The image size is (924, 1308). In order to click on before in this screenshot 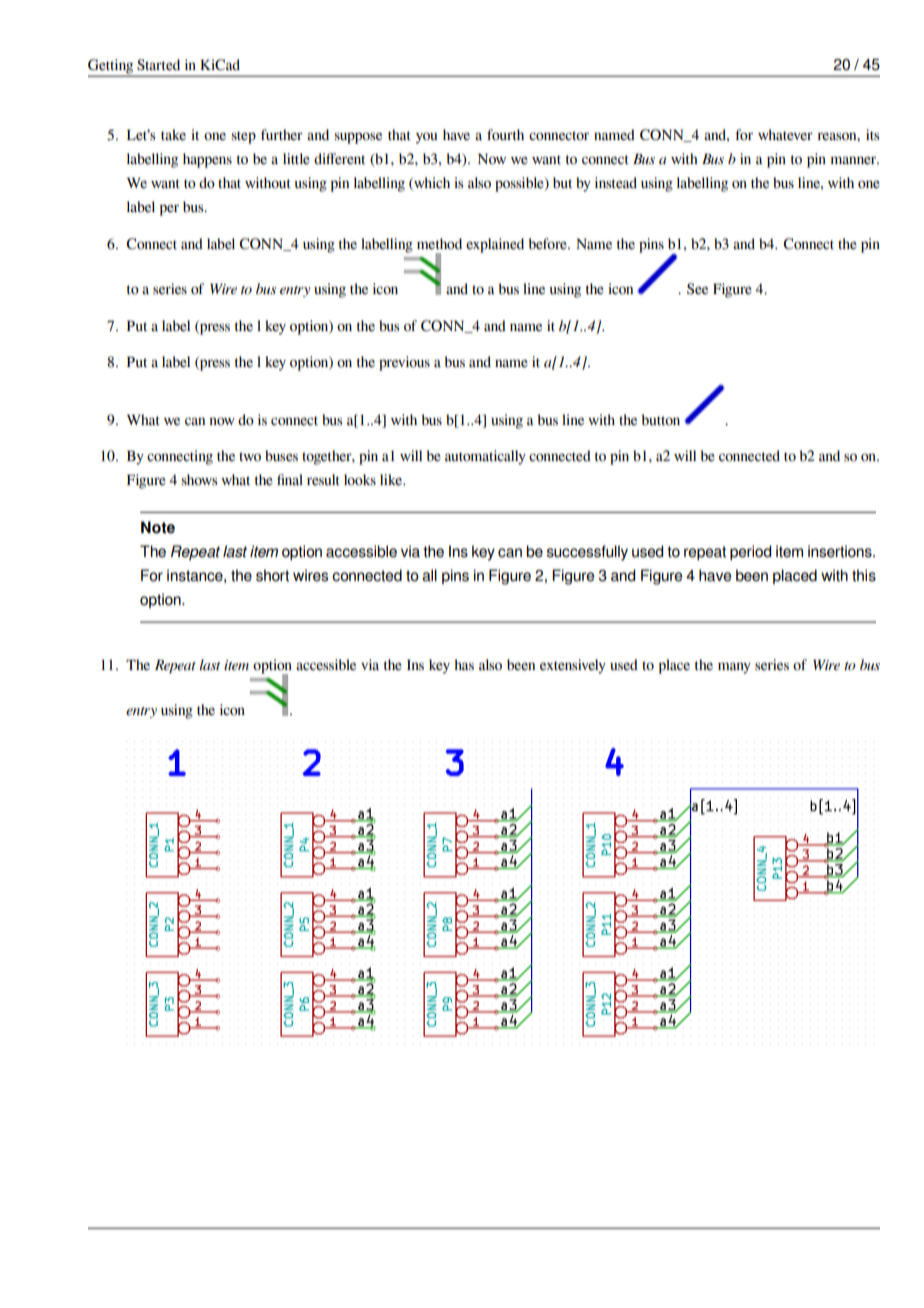, I will do `click(548, 244)`.
